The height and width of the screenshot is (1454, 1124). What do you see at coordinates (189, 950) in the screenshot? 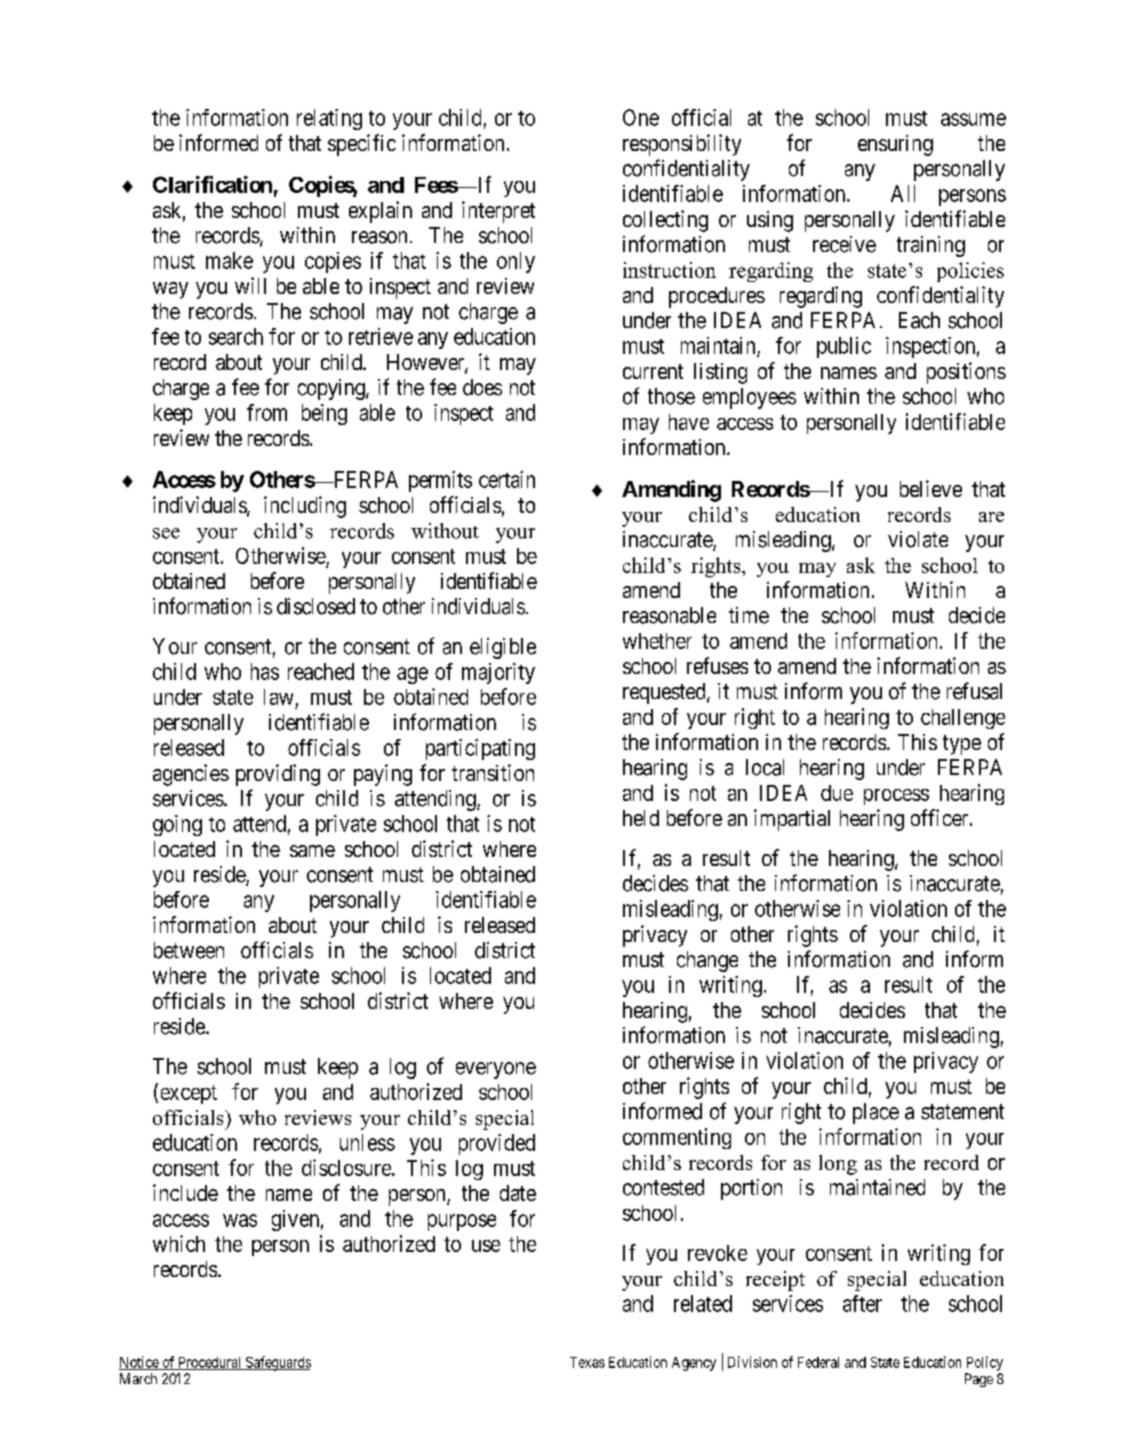
I see `between` at bounding box center [189, 950].
